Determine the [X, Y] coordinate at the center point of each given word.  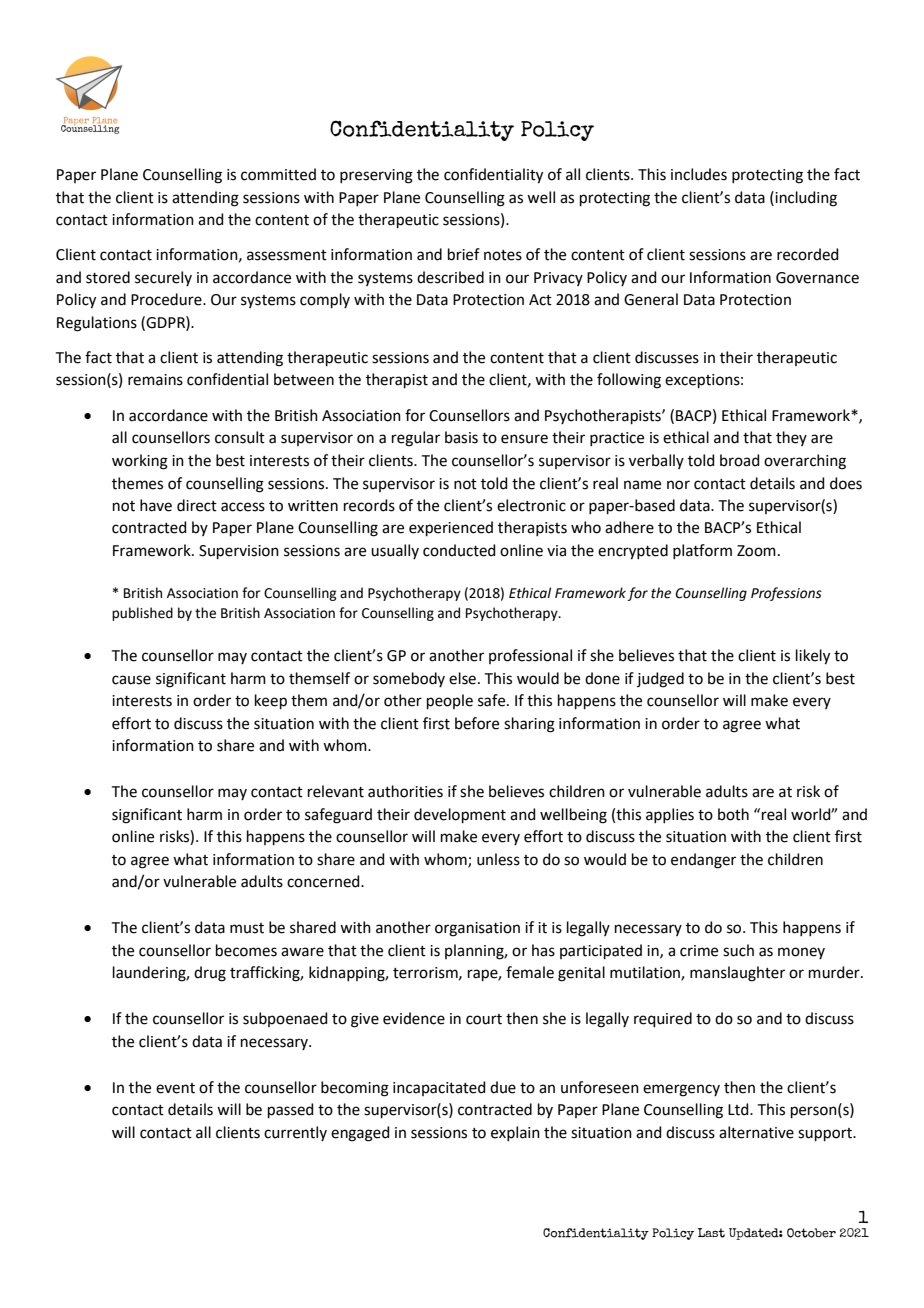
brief [464, 254]
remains [155, 380]
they [791, 438]
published [142, 614]
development [460, 815]
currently [295, 1133]
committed [278, 174]
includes [699, 174]
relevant [336, 791]
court [484, 1019]
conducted [459, 550]
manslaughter [737, 974]
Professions [786, 594]
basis [461, 437]
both [733, 814]
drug [210, 974]
